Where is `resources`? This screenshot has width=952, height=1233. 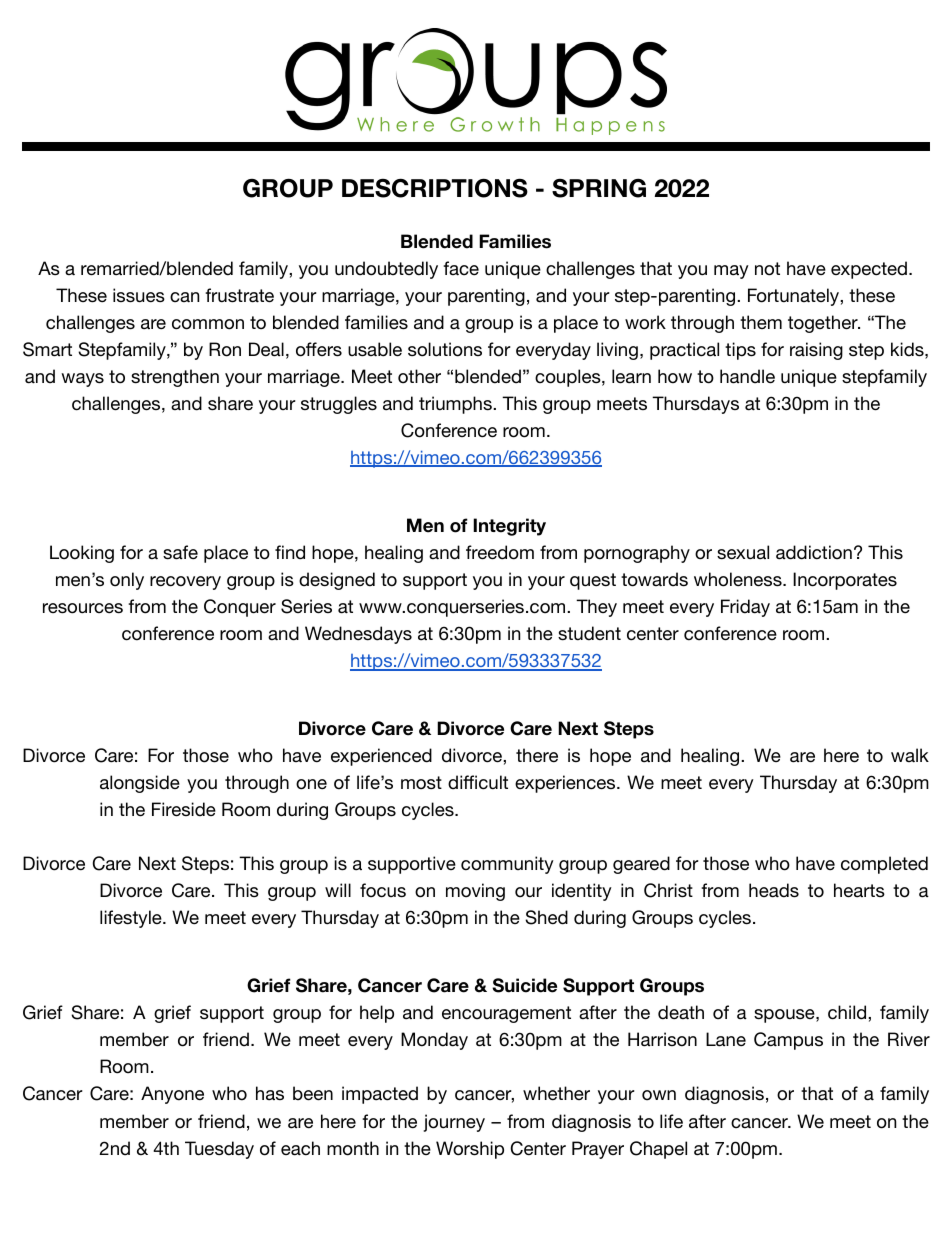 resources is located at coordinates (83, 608).
